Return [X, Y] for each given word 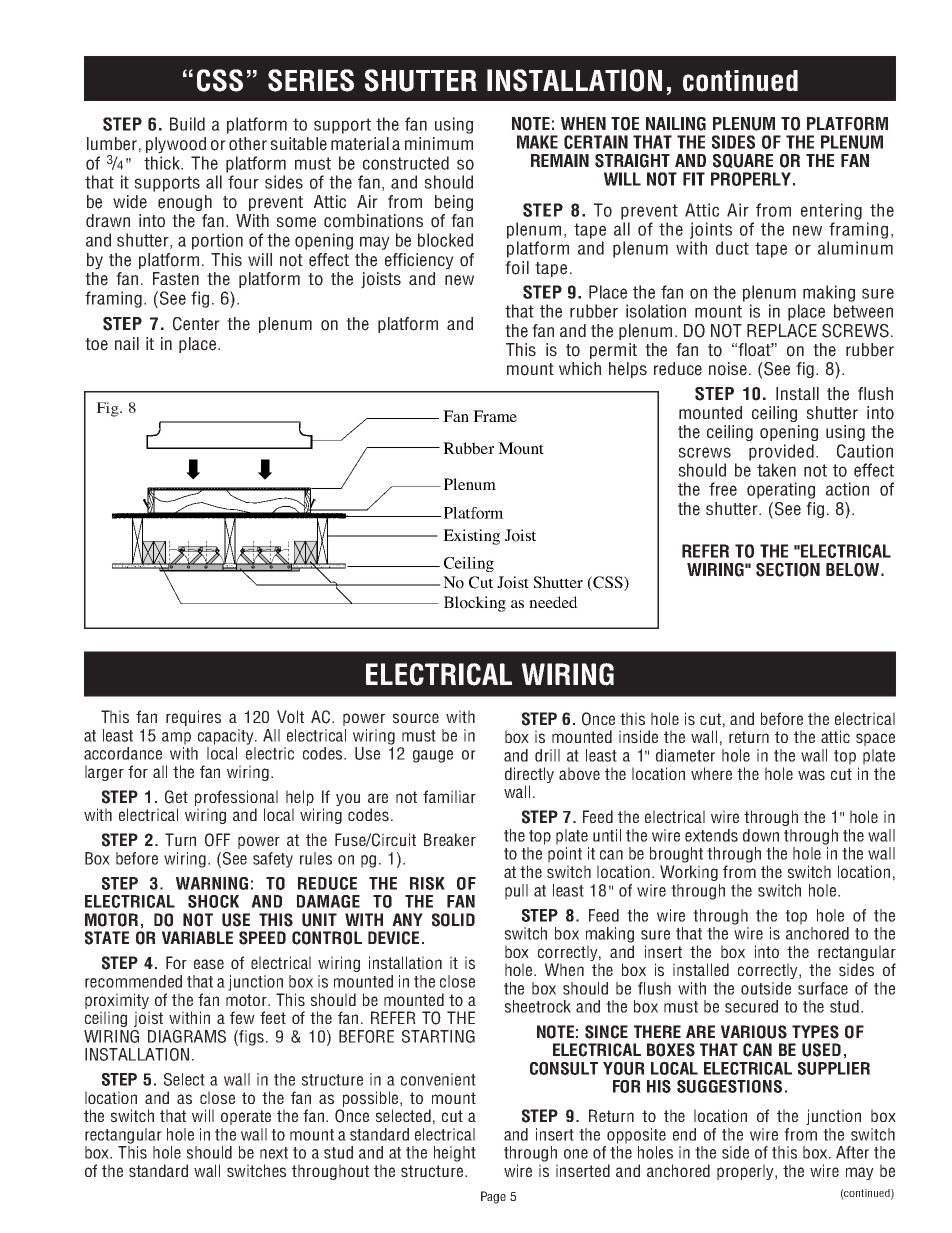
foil [517, 268]
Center [196, 324]
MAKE [537, 142]
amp [176, 738]
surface [823, 988]
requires [193, 718]
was [811, 775]
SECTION [788, 570]
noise [729, 369]
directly [529, 775]
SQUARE [743, 161]
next [274, 1153]
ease [209, 964]
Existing [471, 537]
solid [453, 920]
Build [187, 124]
